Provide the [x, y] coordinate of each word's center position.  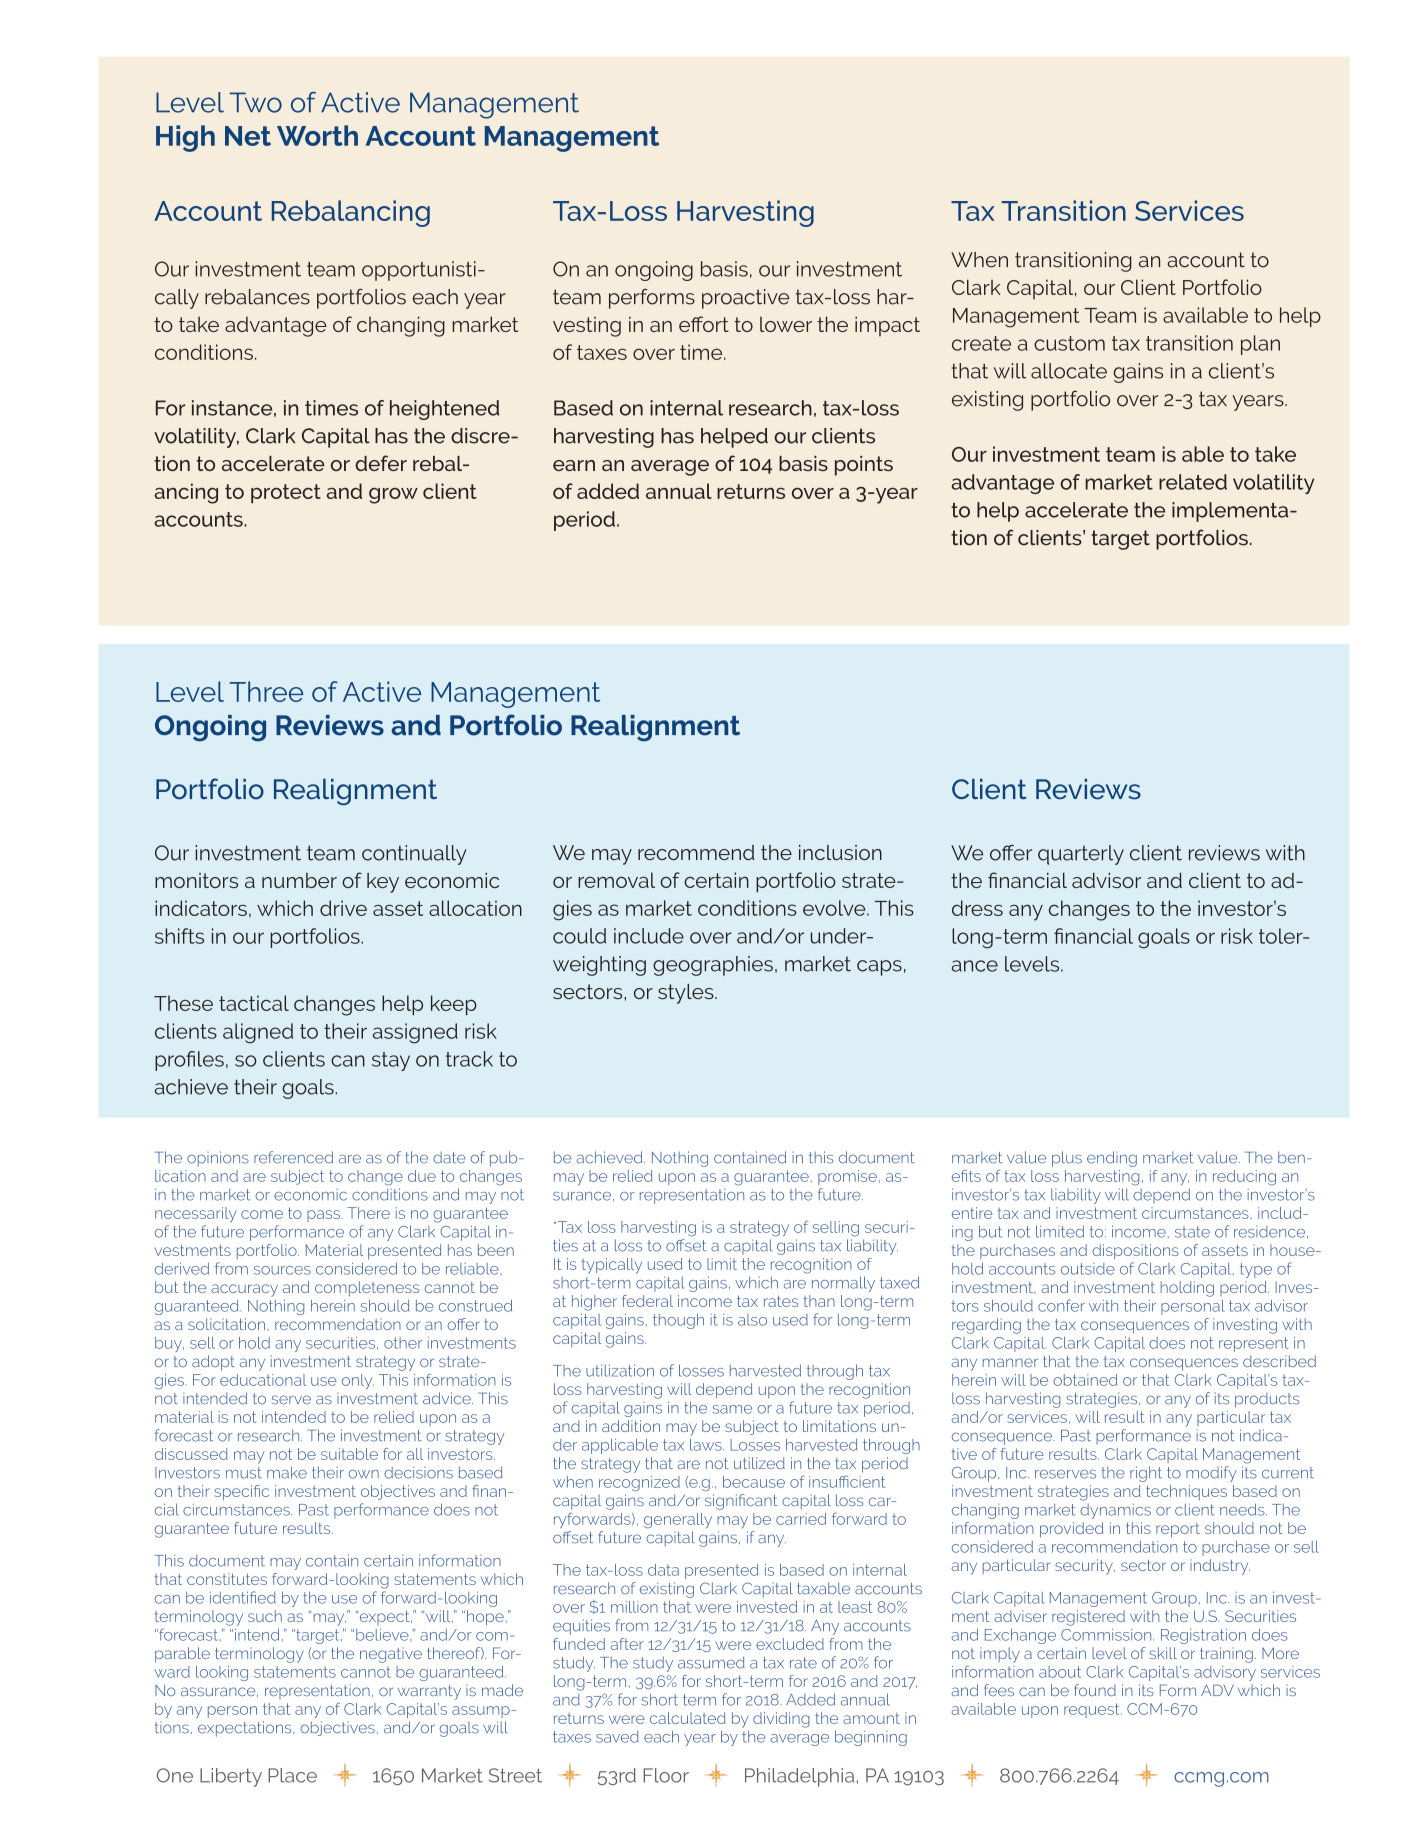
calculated [688, 1718]
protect [286, 494]
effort [704, 324]
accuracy [244, 1290]
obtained [1085, 1380]
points [864, 466]
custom [1069, 343]
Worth [317, 135]
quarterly [1081, 855]
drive [343, 908]
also [752, 1320]
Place [292, 1775]
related [1193, 482]
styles [687, 994]
